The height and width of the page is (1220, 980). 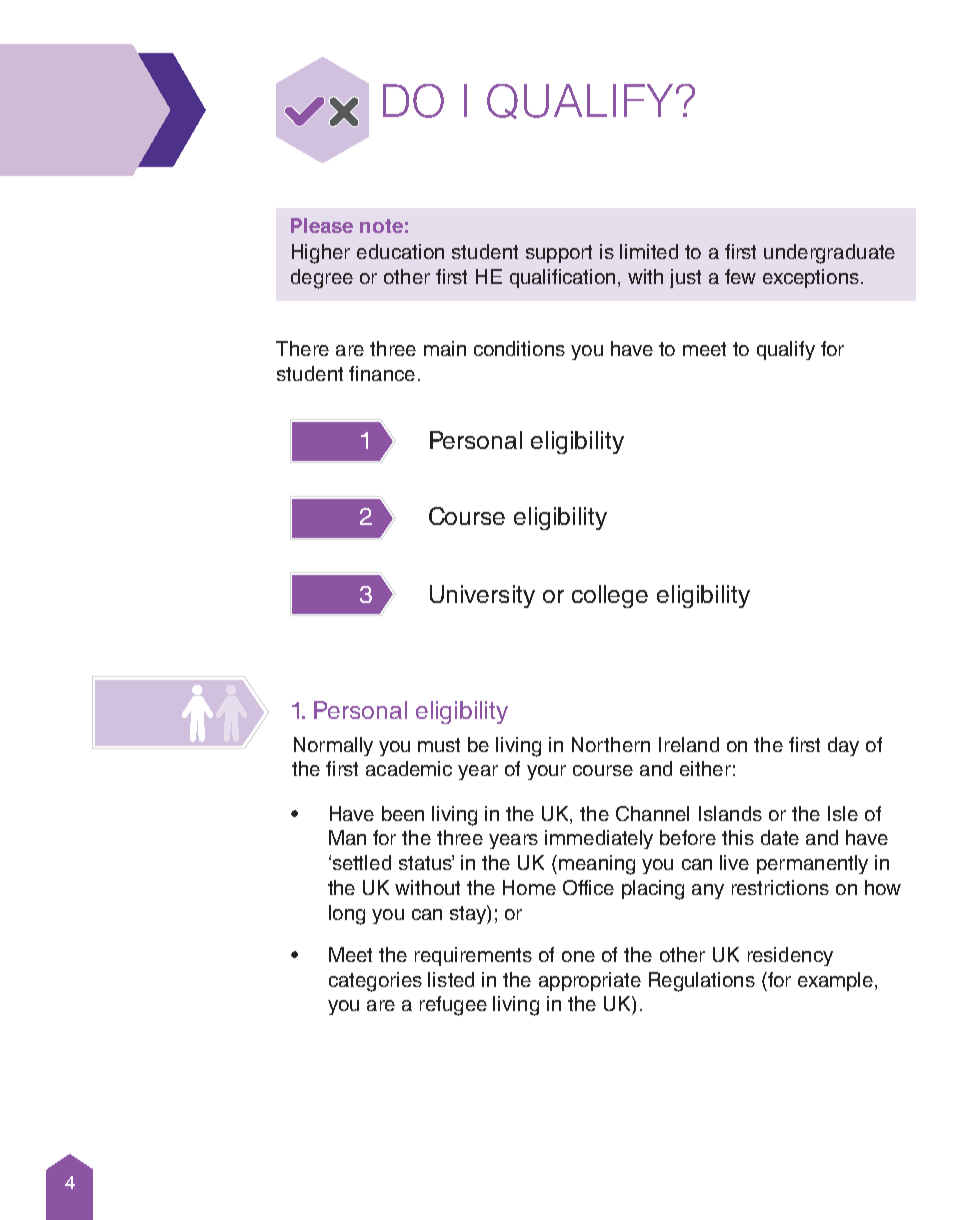 I want to click on day, so click(x=843, y=746).
